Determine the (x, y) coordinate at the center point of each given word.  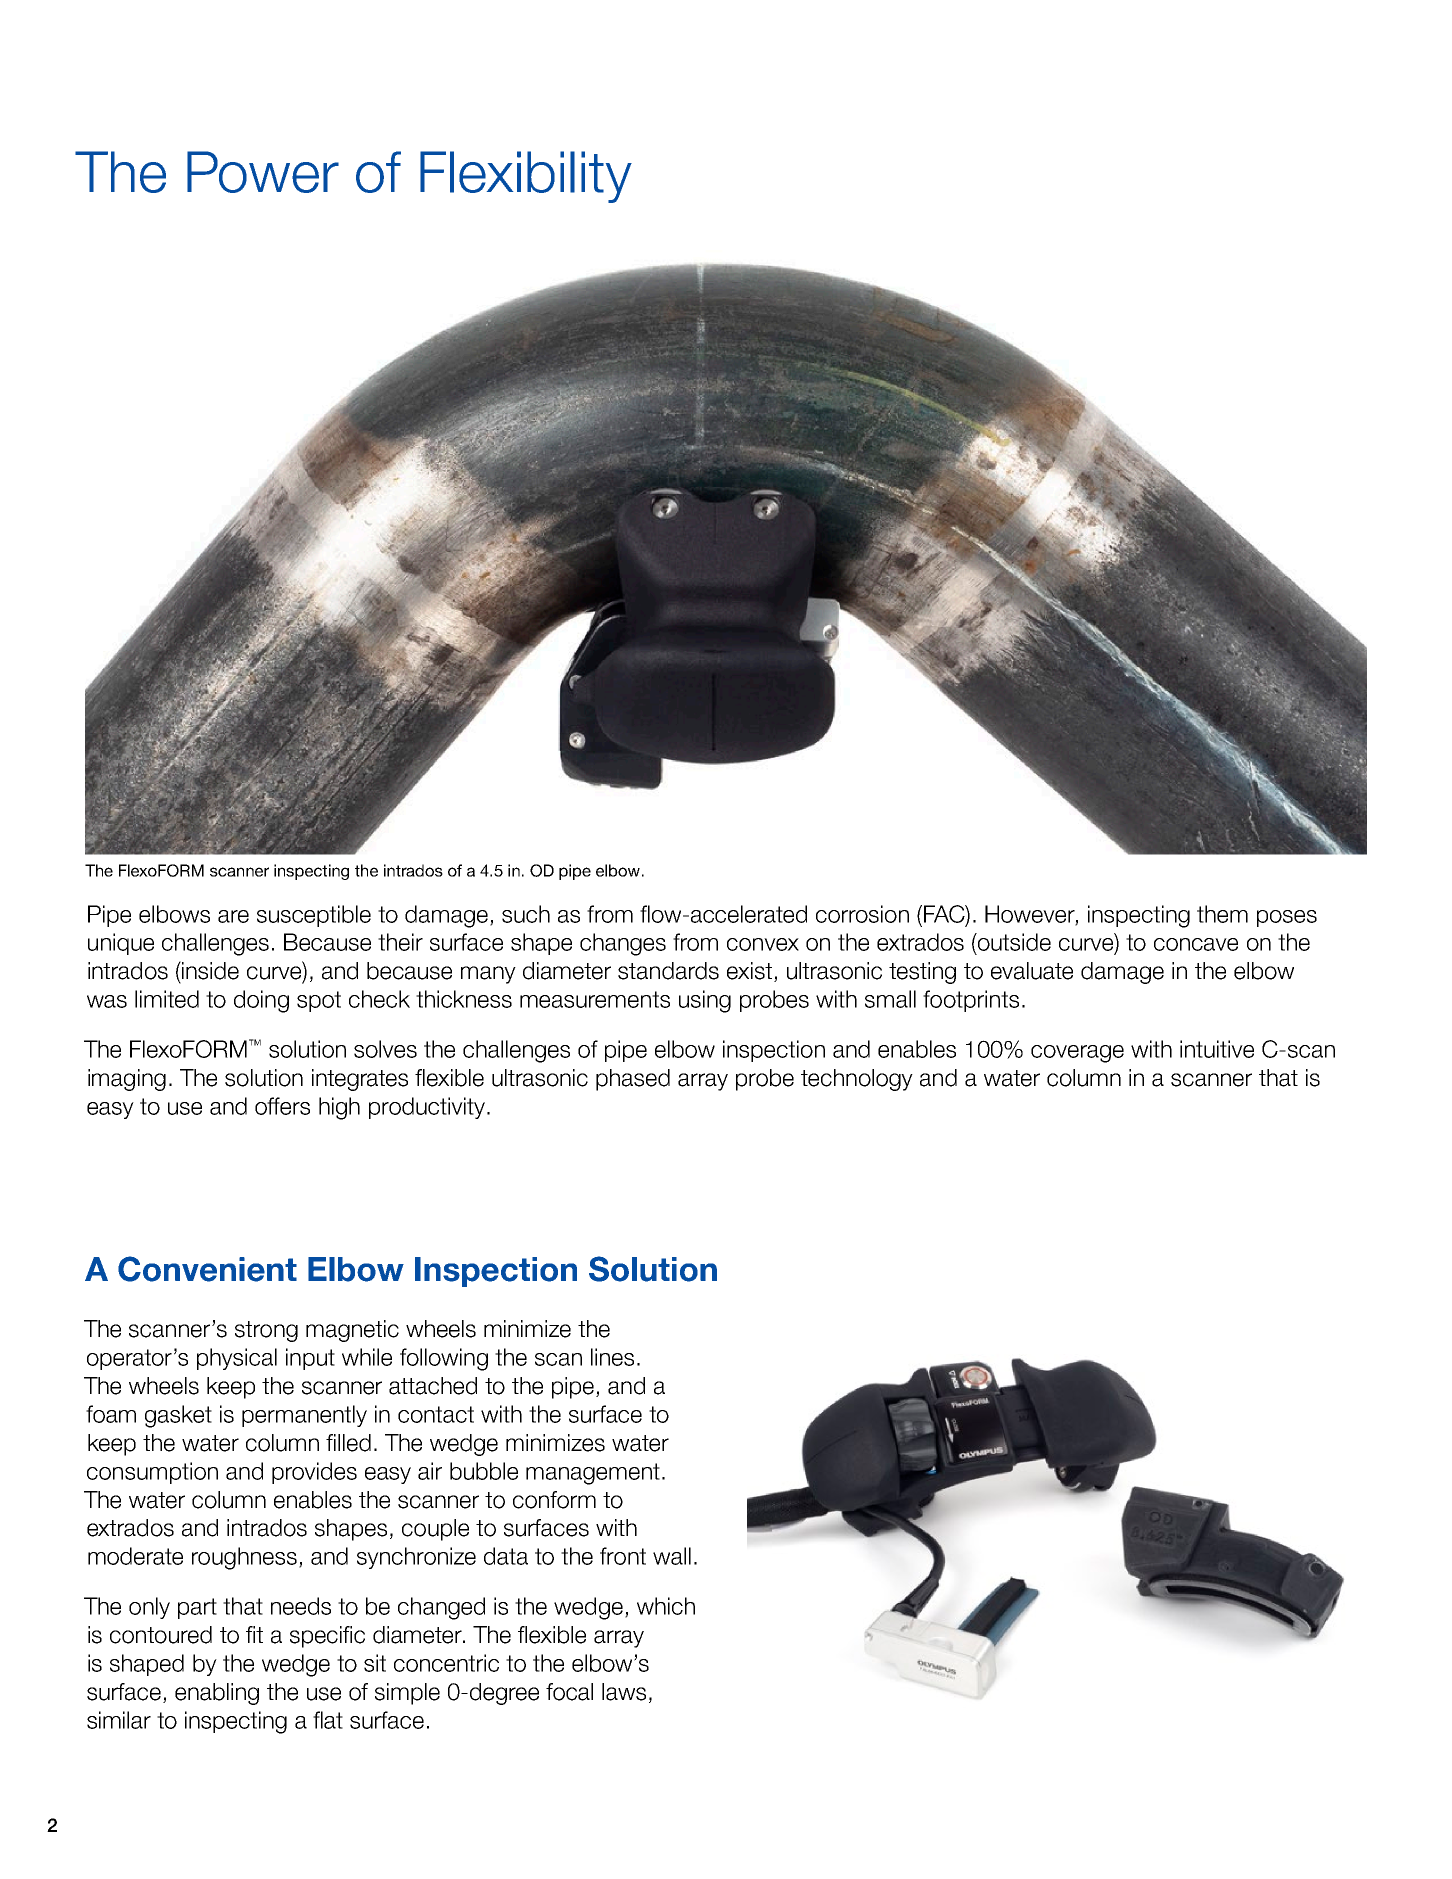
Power (263, 172)
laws (624, 1692)
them (1222, 914)
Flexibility (526, 177)
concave (1196, 944)
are (233, 916)
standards (668, 971)
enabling (217, 1694)
